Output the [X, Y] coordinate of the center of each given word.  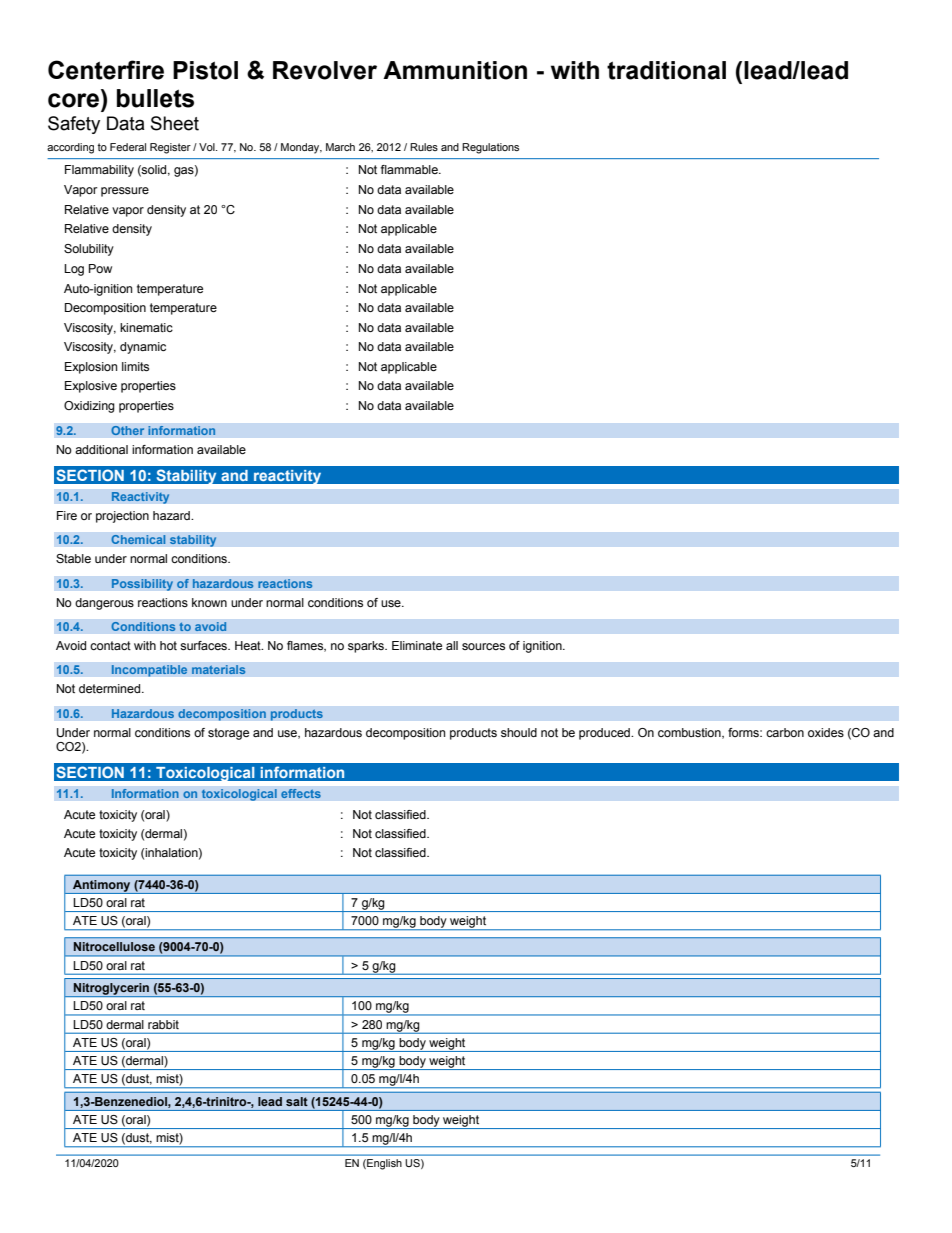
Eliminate [417, 645]
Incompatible [149, 671]
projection [122, 517]
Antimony [102, 887]
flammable [410, 169]
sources [483, 646]
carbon [785, 732]
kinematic [146, 327]
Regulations [490, 148]
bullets [155, 98]
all [452, 645]
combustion [690, 733]
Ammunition [455, 70]
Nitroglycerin [112, 990]
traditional [666, 70]
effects [301, 794]
